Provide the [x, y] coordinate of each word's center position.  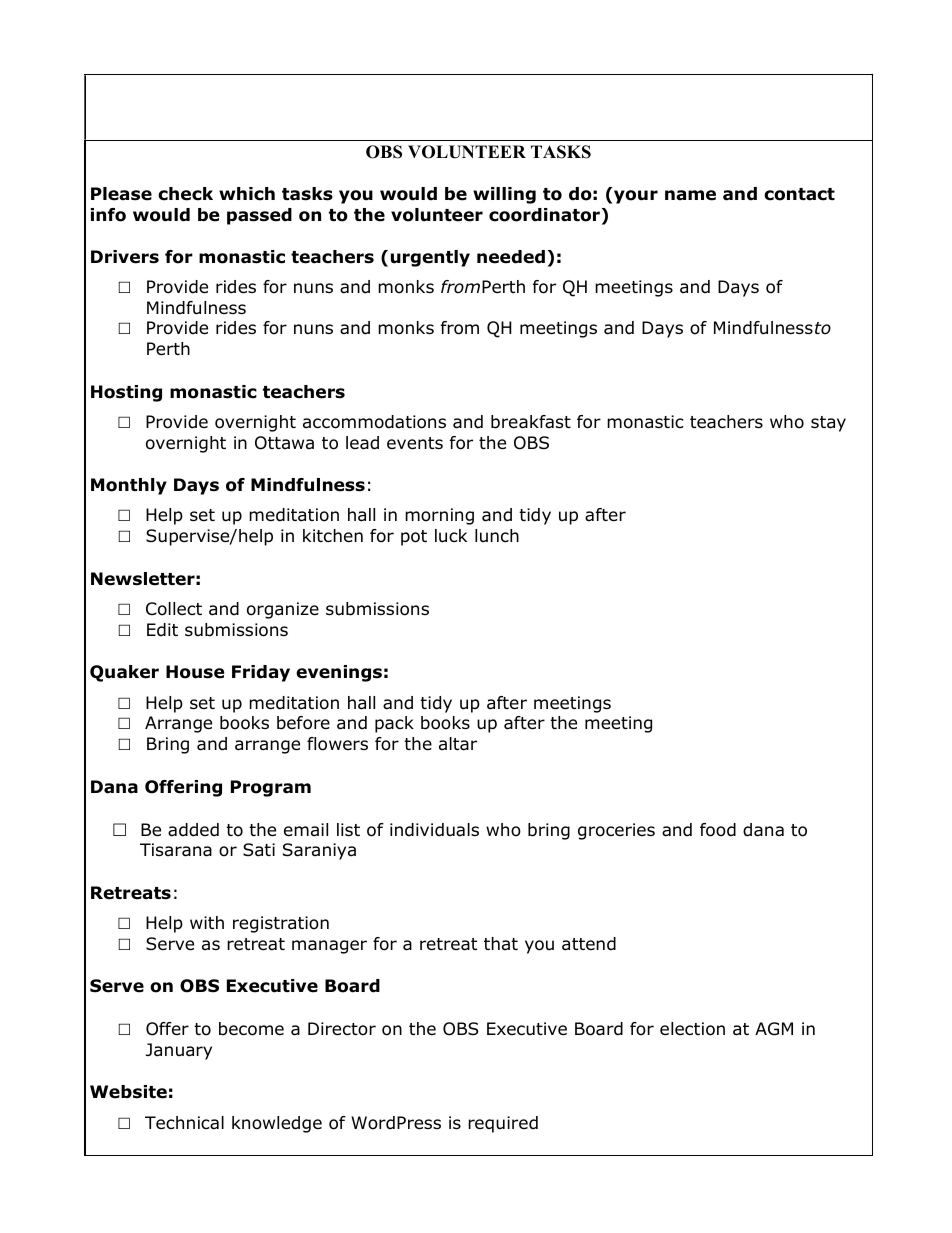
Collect [174, 609]
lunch [497, 536]
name [690, 195]
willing [504, 195]
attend [589, 944]
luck [451, 536]
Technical [184, 1123]
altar [458, 744]
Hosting [126, 393]
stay [828, 424]
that [501, 943]
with [207, 922]
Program [271, 788]
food [718, 830]
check [185, 194]
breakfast [531, 422]
